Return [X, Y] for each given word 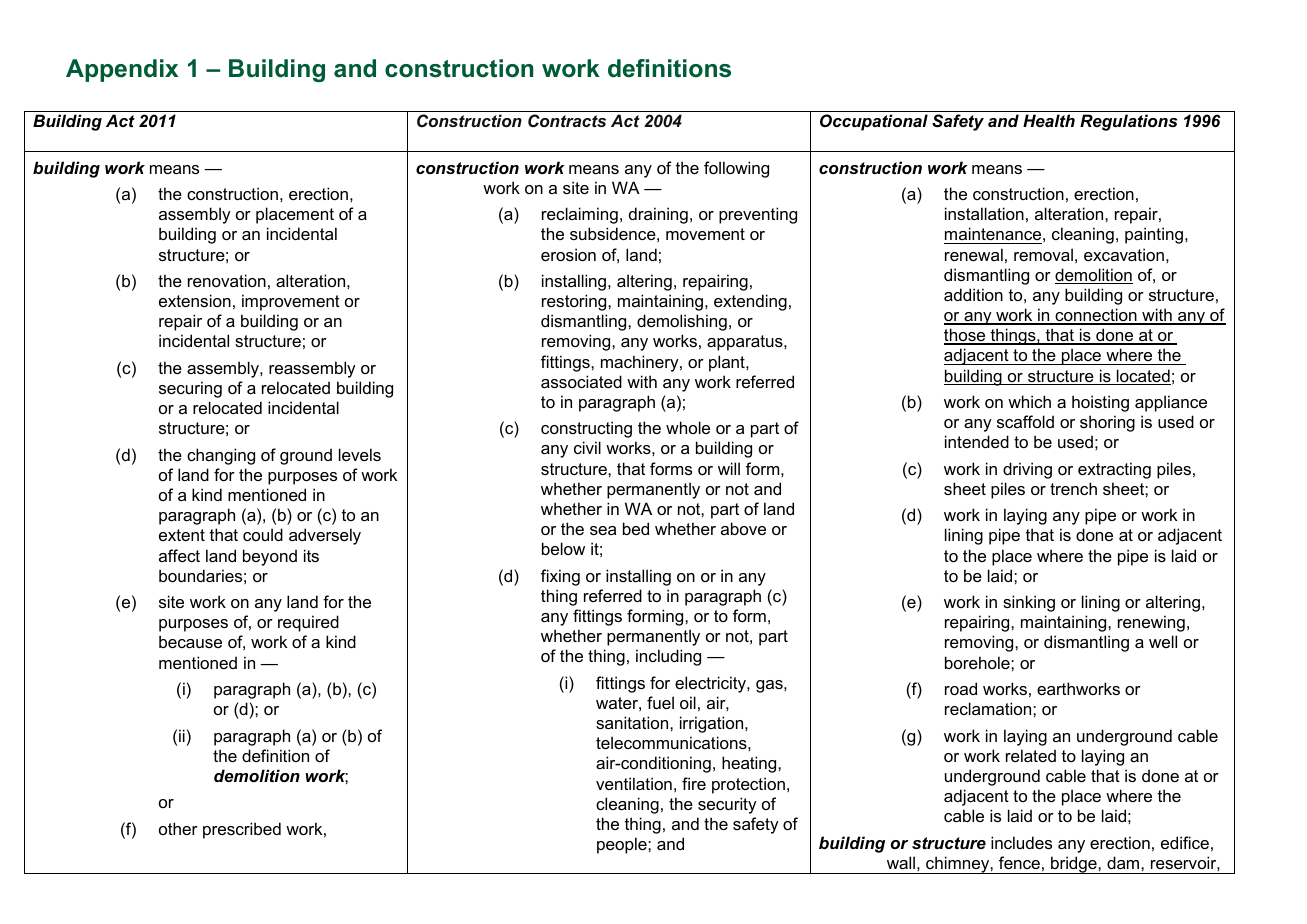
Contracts [567, 120]
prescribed [242, 830]
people [623, 845]
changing [221, 456]
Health [1049, 120]
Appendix [122, 70]
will [729, 468]
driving [1027, 470]
